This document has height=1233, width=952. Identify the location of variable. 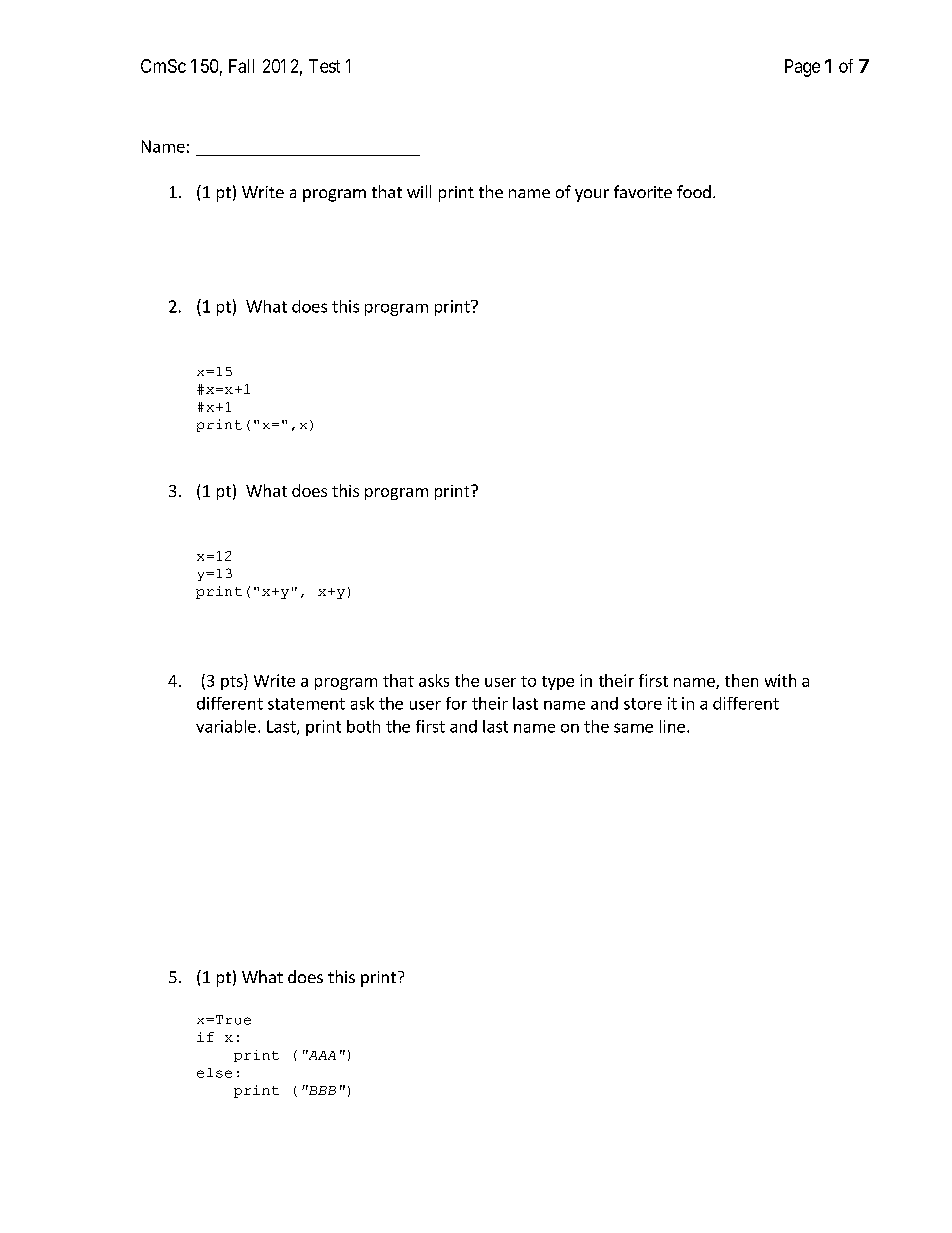
(226, 726).
